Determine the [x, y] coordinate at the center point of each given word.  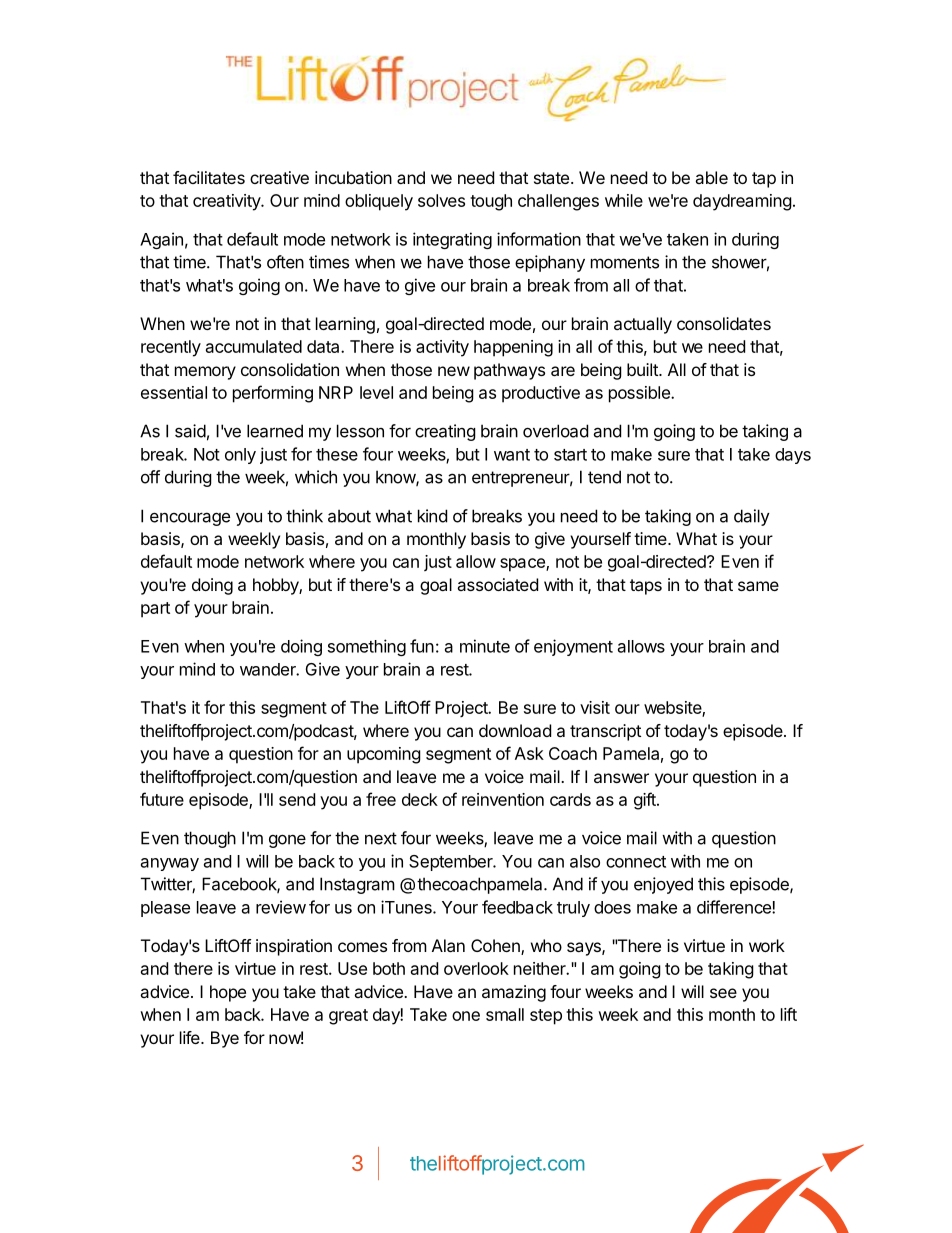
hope [228, 993]
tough [491, 202]
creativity [227, 202]
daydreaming [742, 202]
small [505, 1014]
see [723, 993]
